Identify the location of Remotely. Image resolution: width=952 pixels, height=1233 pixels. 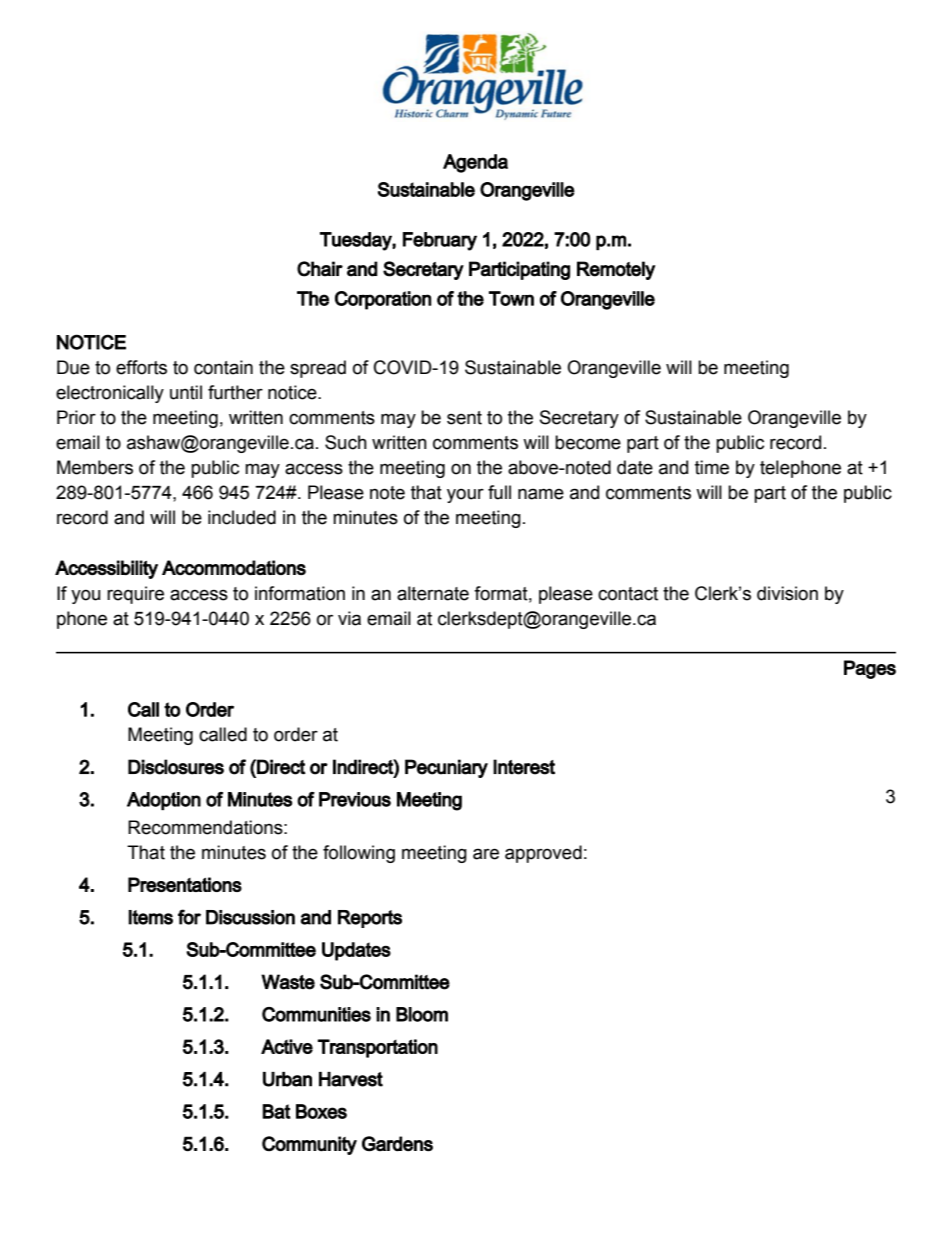
(616, 270).
